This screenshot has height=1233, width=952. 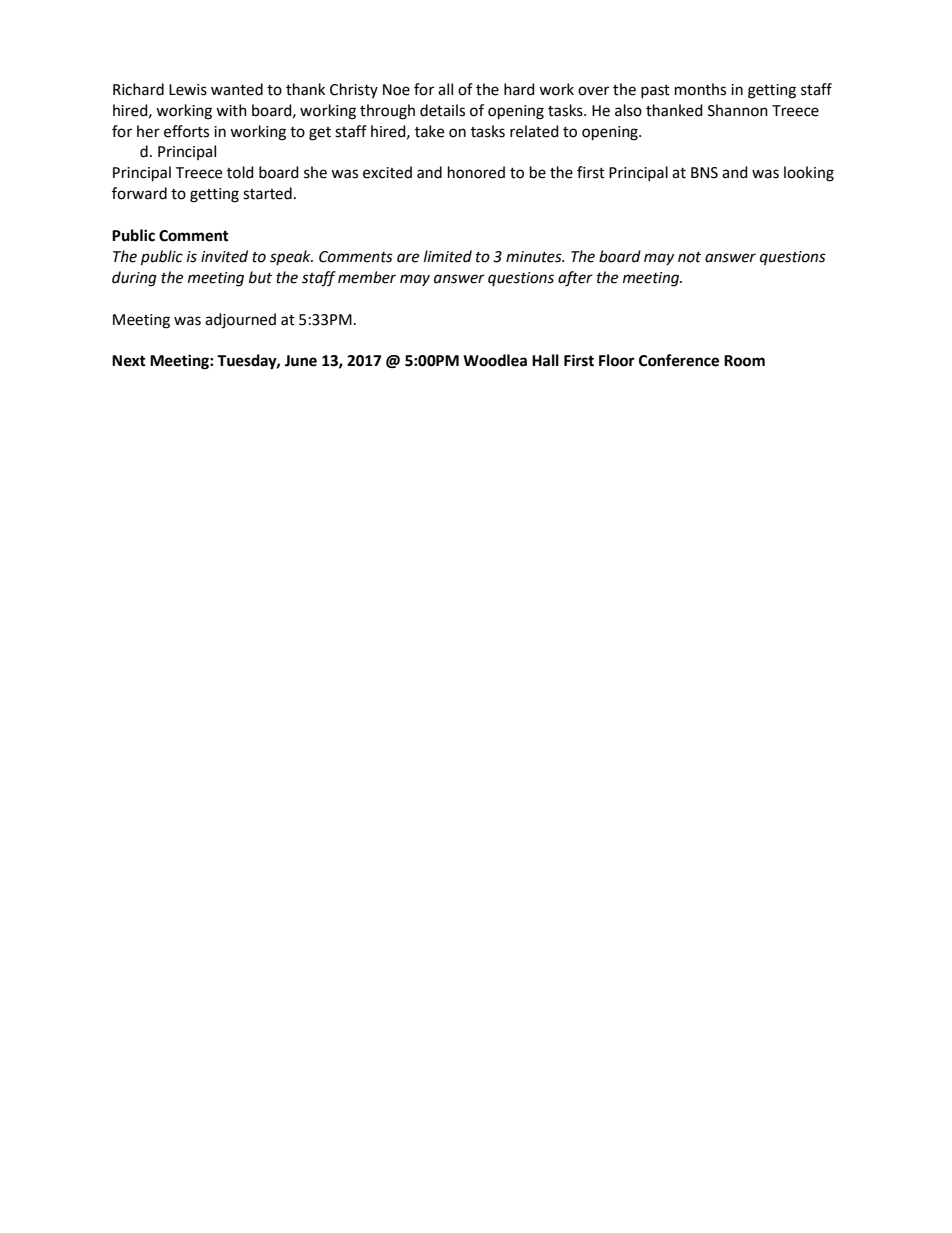 I want to click on Next, so click(x=129, y=361).
